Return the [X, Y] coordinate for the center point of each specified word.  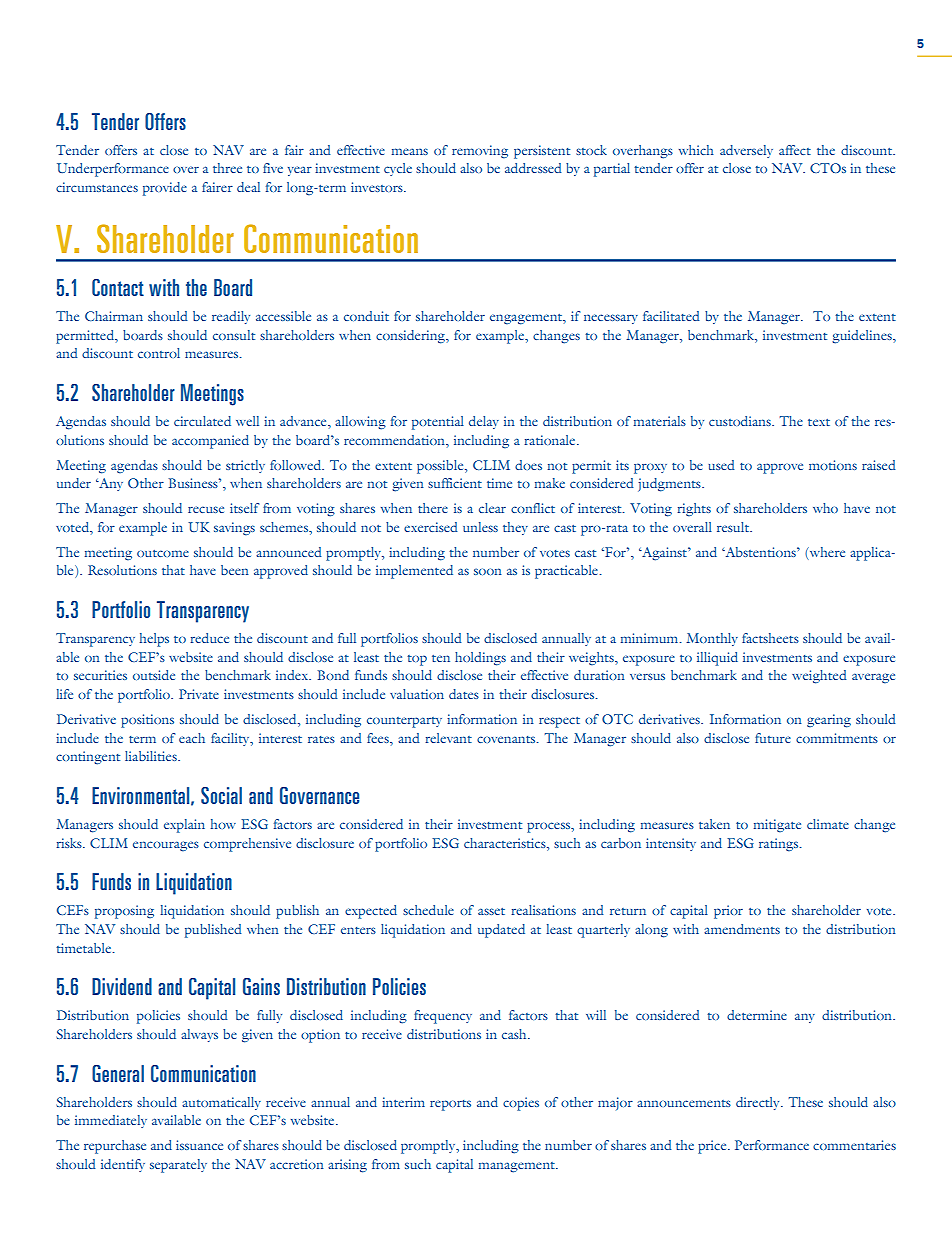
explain [184, 826]
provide [165, 189]
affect [795, 150]
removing [480, 152]
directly [759, 1103]
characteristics [506, 843]
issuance [199, 1145]
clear [492, 508]
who [825, 508]
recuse [206, 509]
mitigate [777, 826]
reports [450, 1105]
